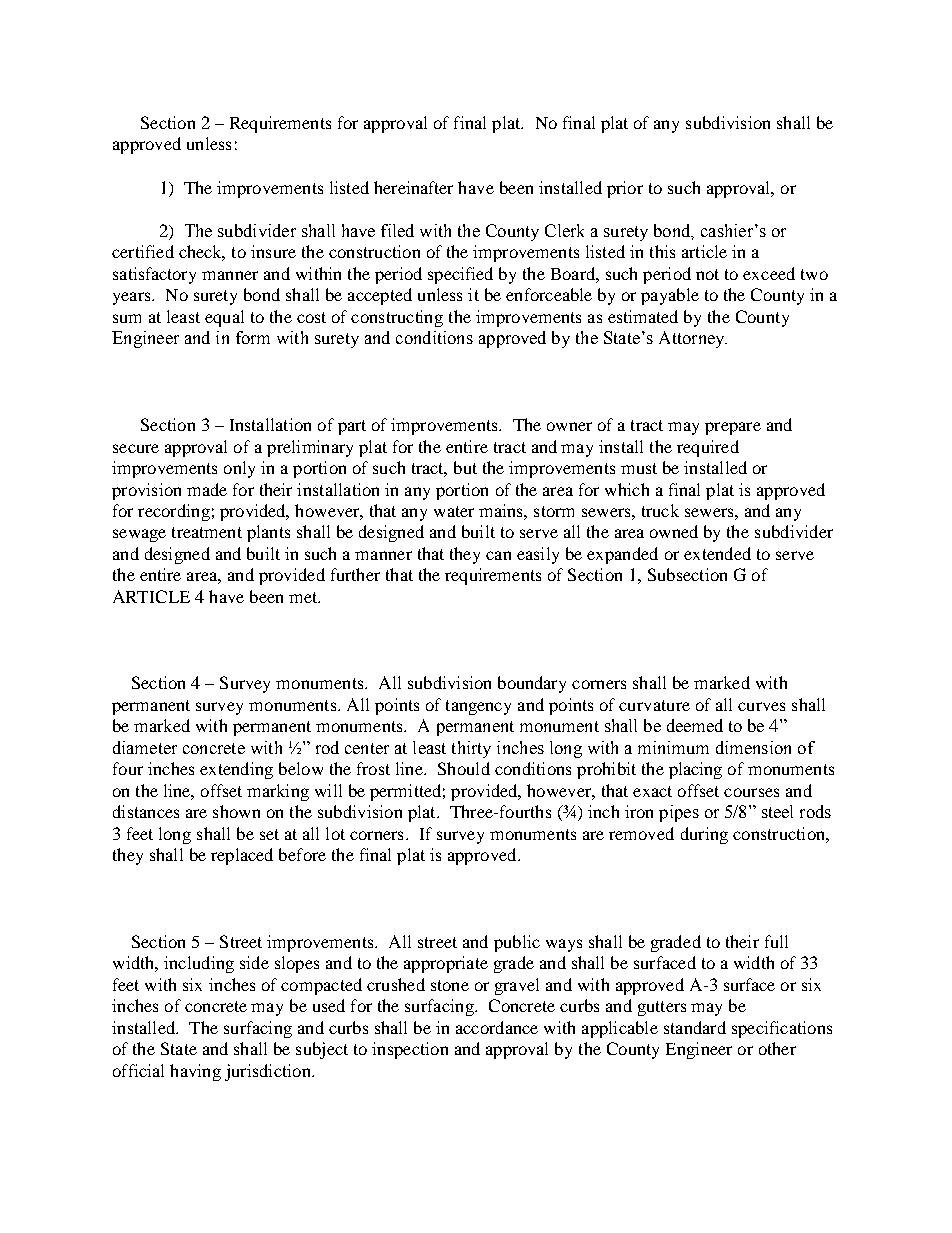  I want to click on extending, so click(236, 770).
